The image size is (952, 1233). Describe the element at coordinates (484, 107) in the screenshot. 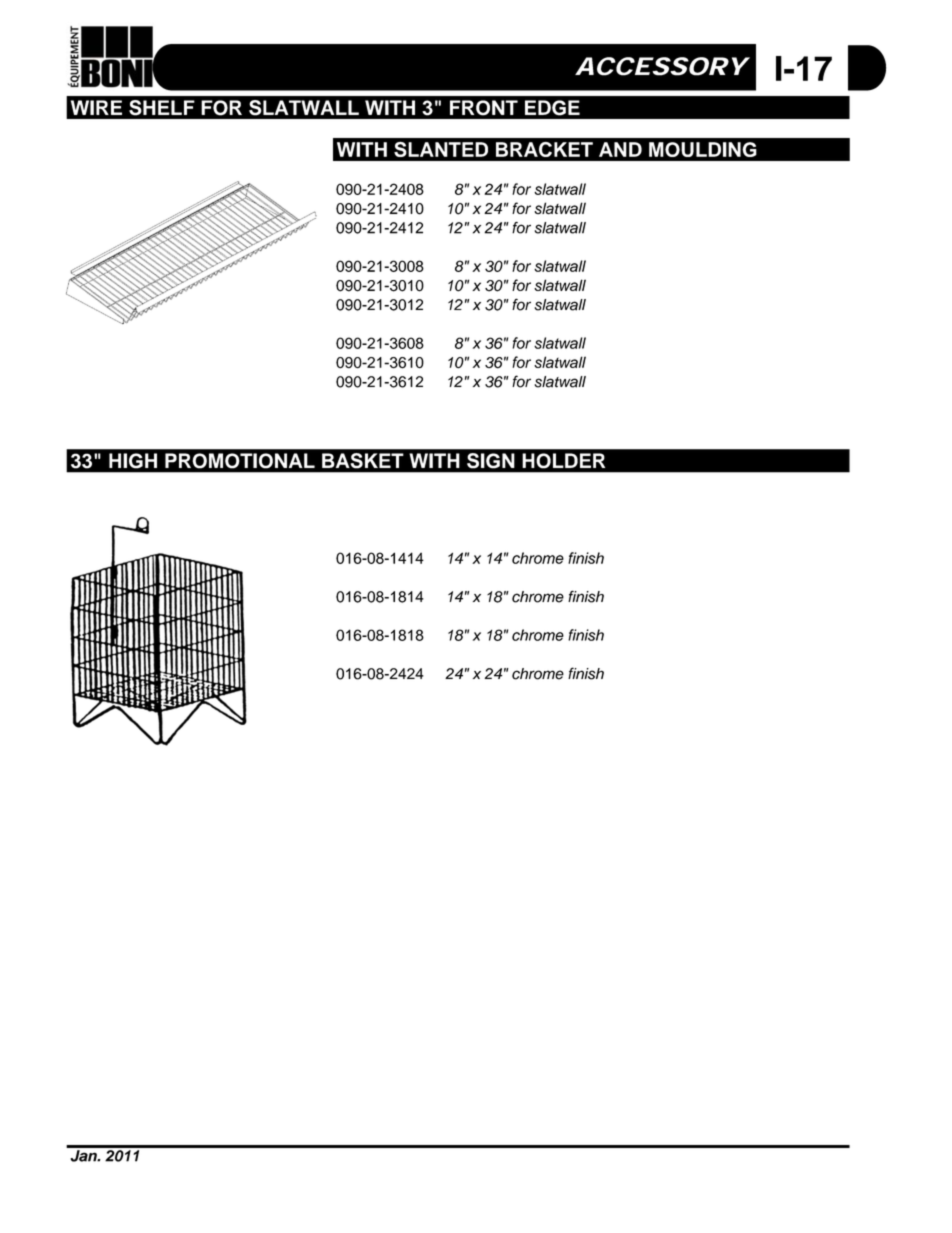

I see `FRONT` at that location.
